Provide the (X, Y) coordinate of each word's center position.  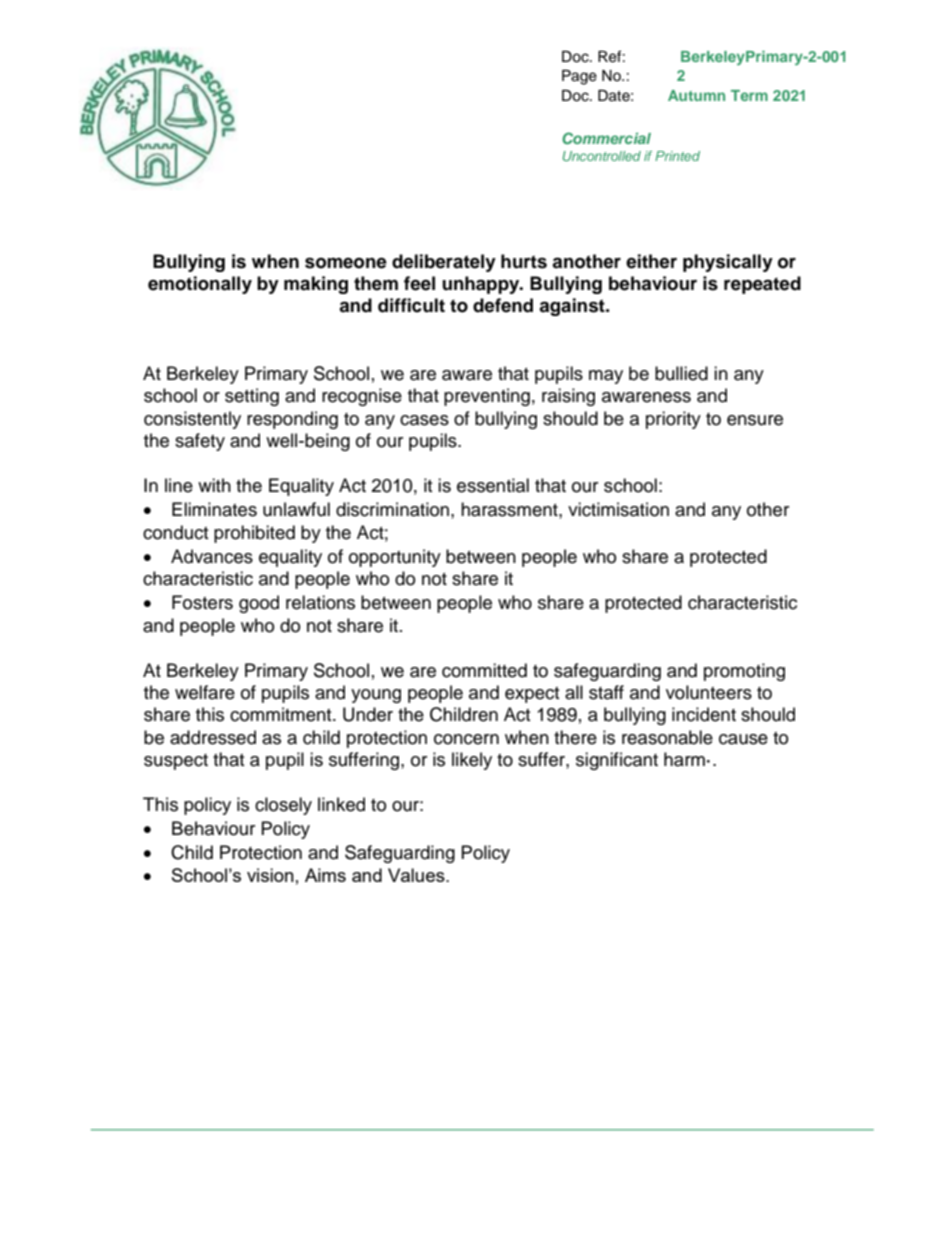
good (259, 604)
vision (270, 875)
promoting (744, 672)
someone (346, 263)
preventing (487, 397)
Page (579, 77)
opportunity (395, 558)
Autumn (696, 95)
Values (417, 875)
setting (252, 397)
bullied (681, 373)
